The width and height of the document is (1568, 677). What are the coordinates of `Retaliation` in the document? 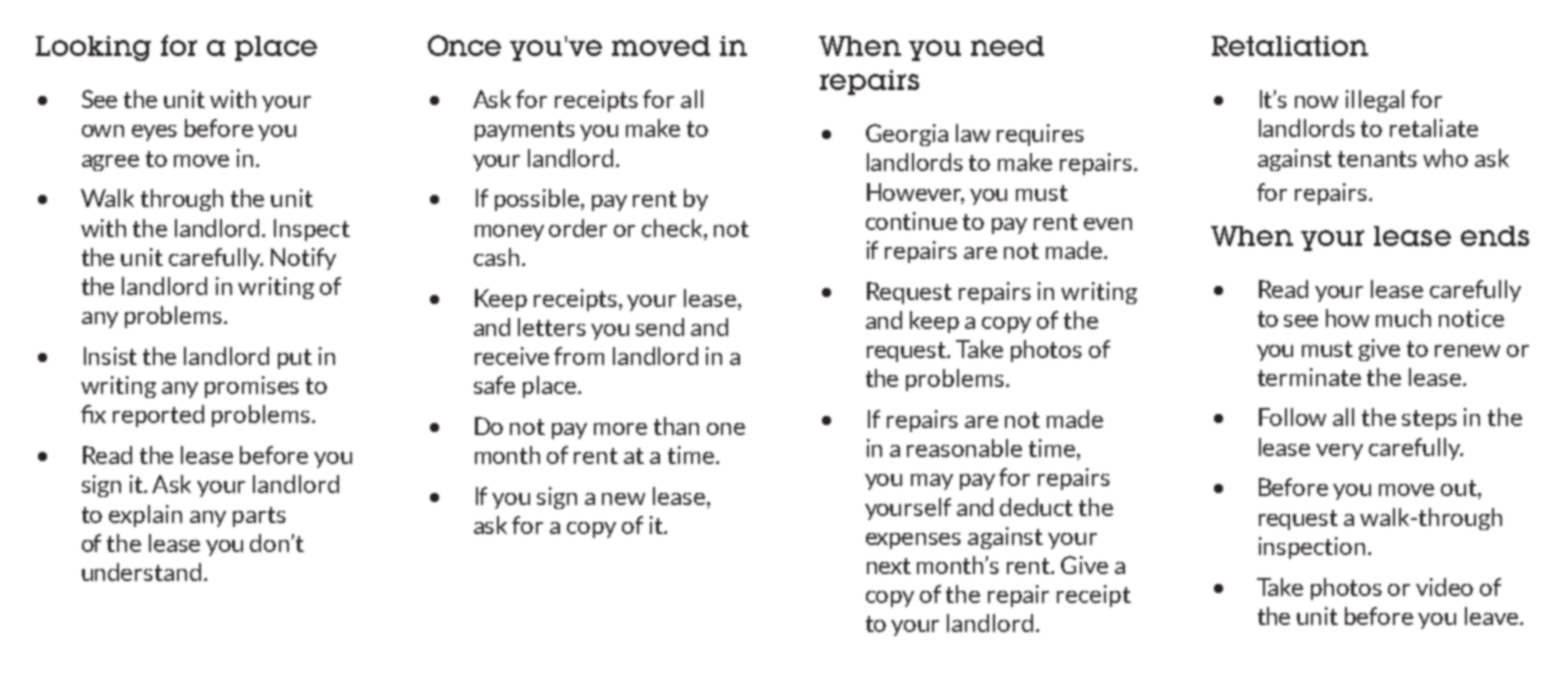 It's located at (1290, 46).
